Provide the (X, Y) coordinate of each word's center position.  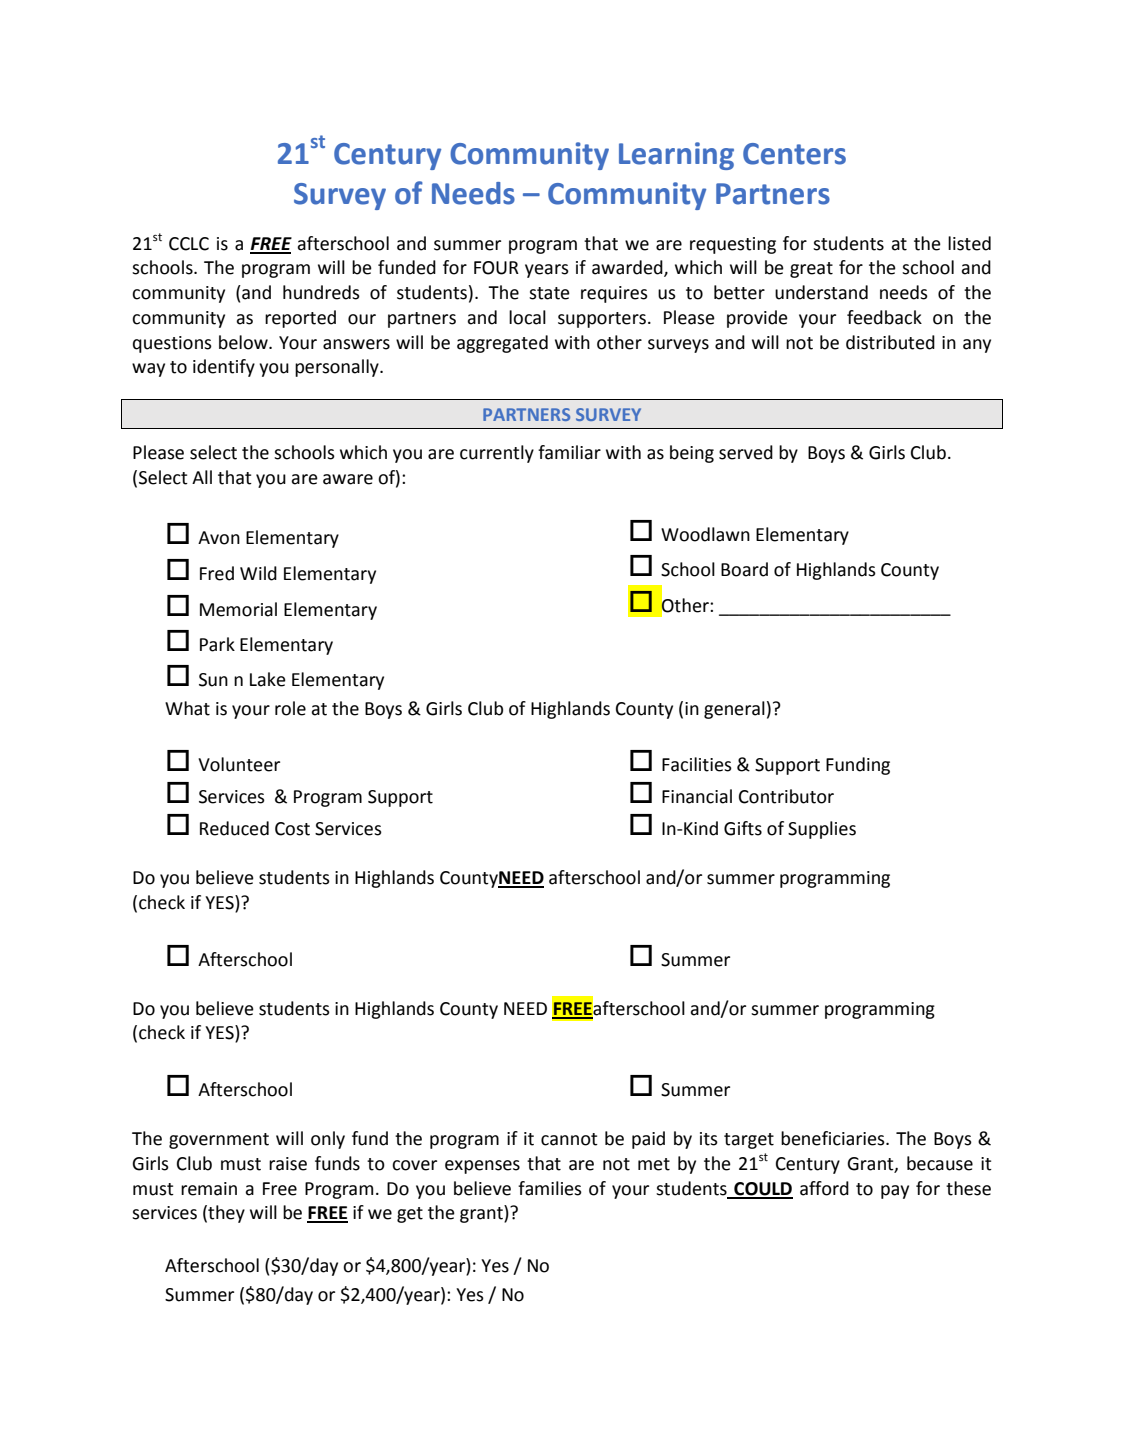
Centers (794, 154)
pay (895, 1192)
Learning (676, 156)
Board (744, 569)
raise (288, 1164)
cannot (569, 1139)
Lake (268, 679)
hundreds (321, 292)
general (734, 710)
